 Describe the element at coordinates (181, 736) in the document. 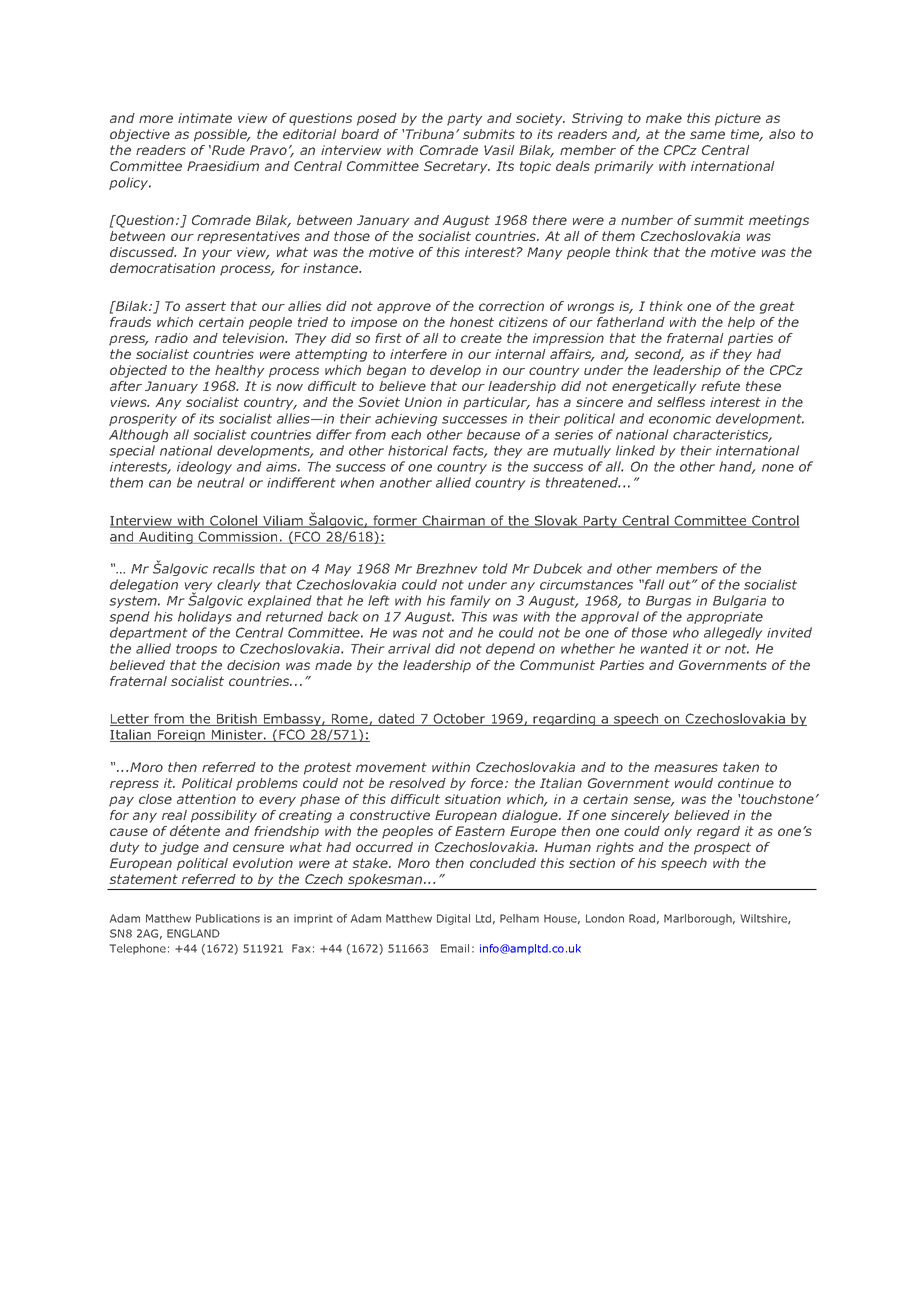

I see `Foreign` at that location.
